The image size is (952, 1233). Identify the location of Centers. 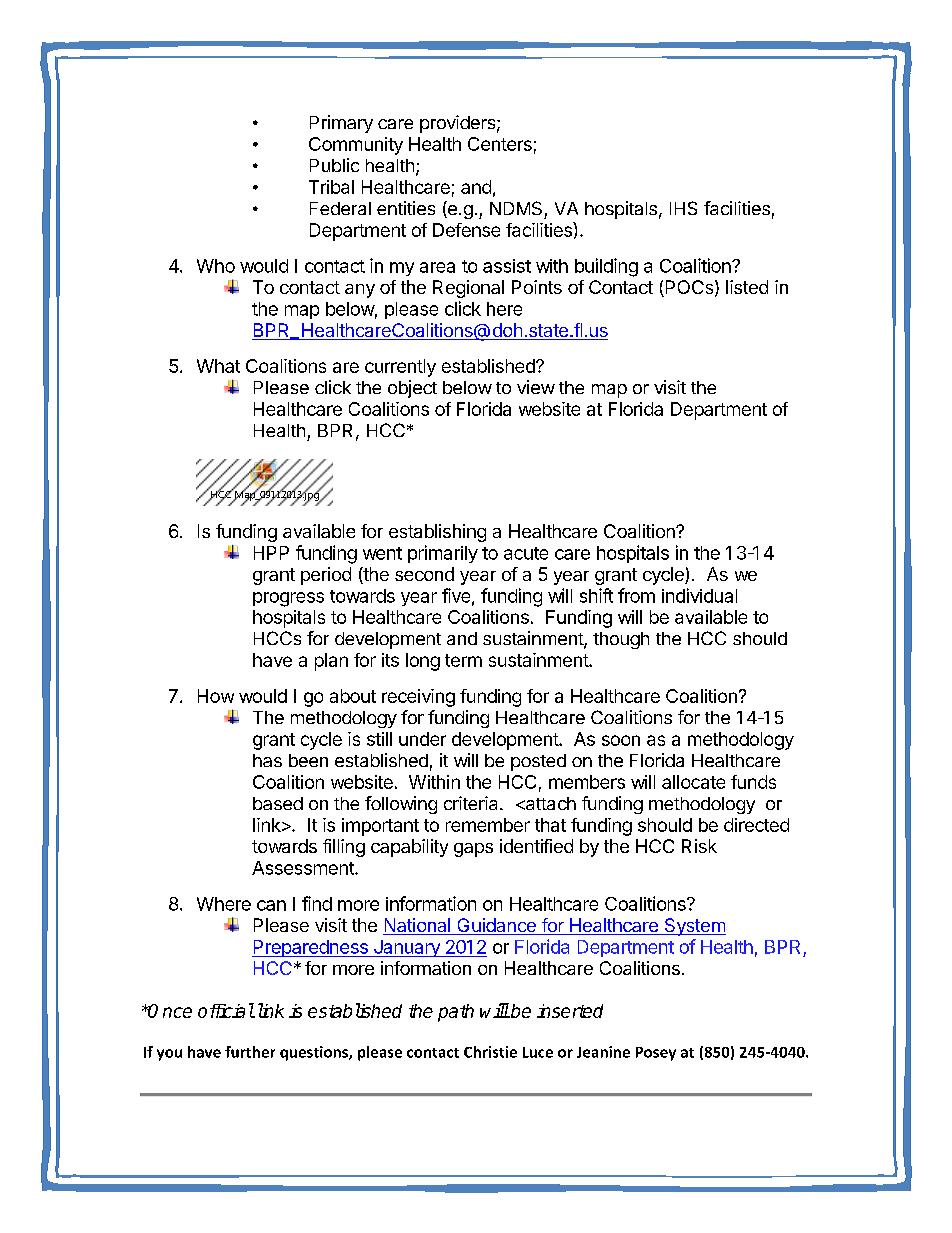
(500, 144).
